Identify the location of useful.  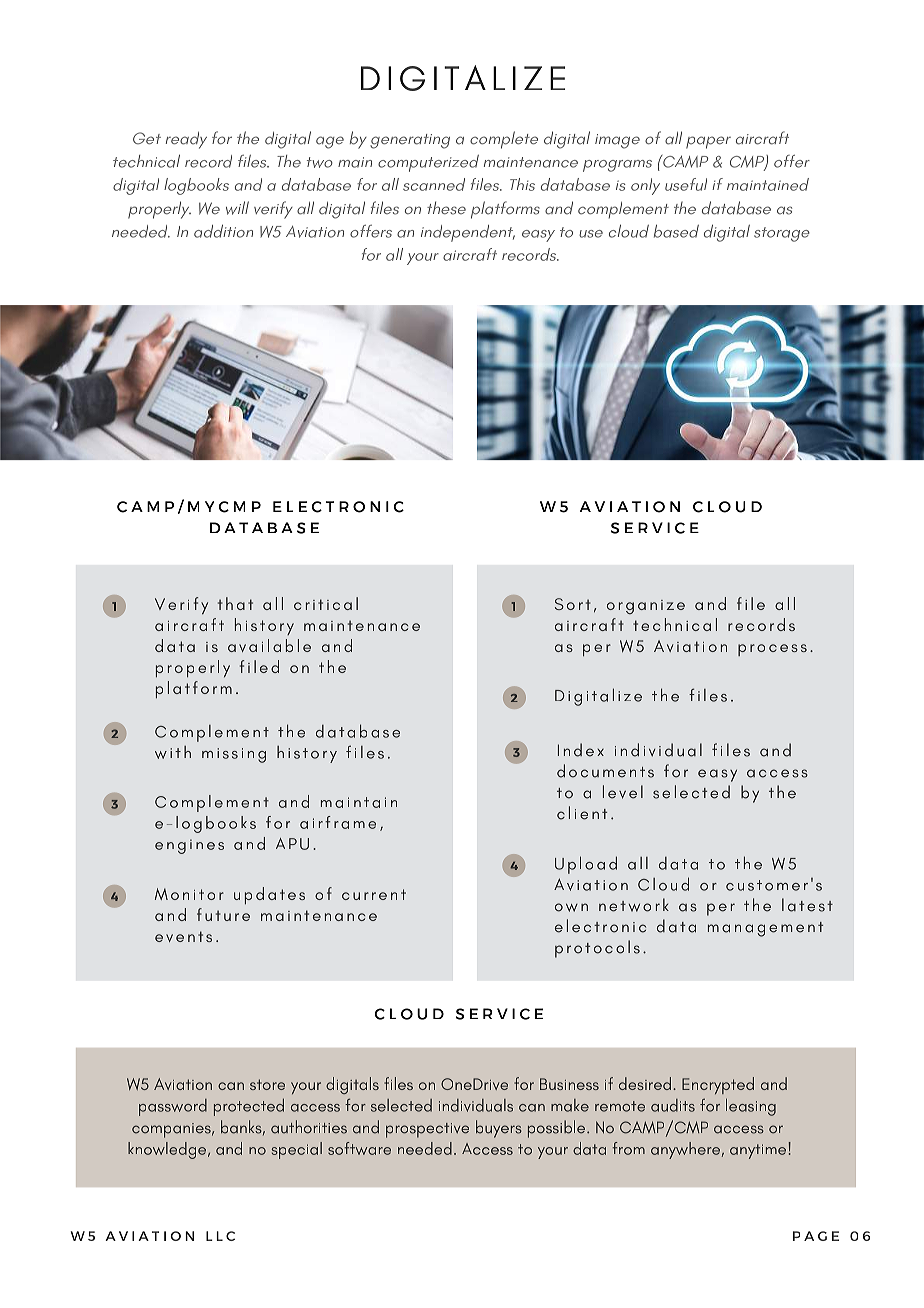
(686, 184).
